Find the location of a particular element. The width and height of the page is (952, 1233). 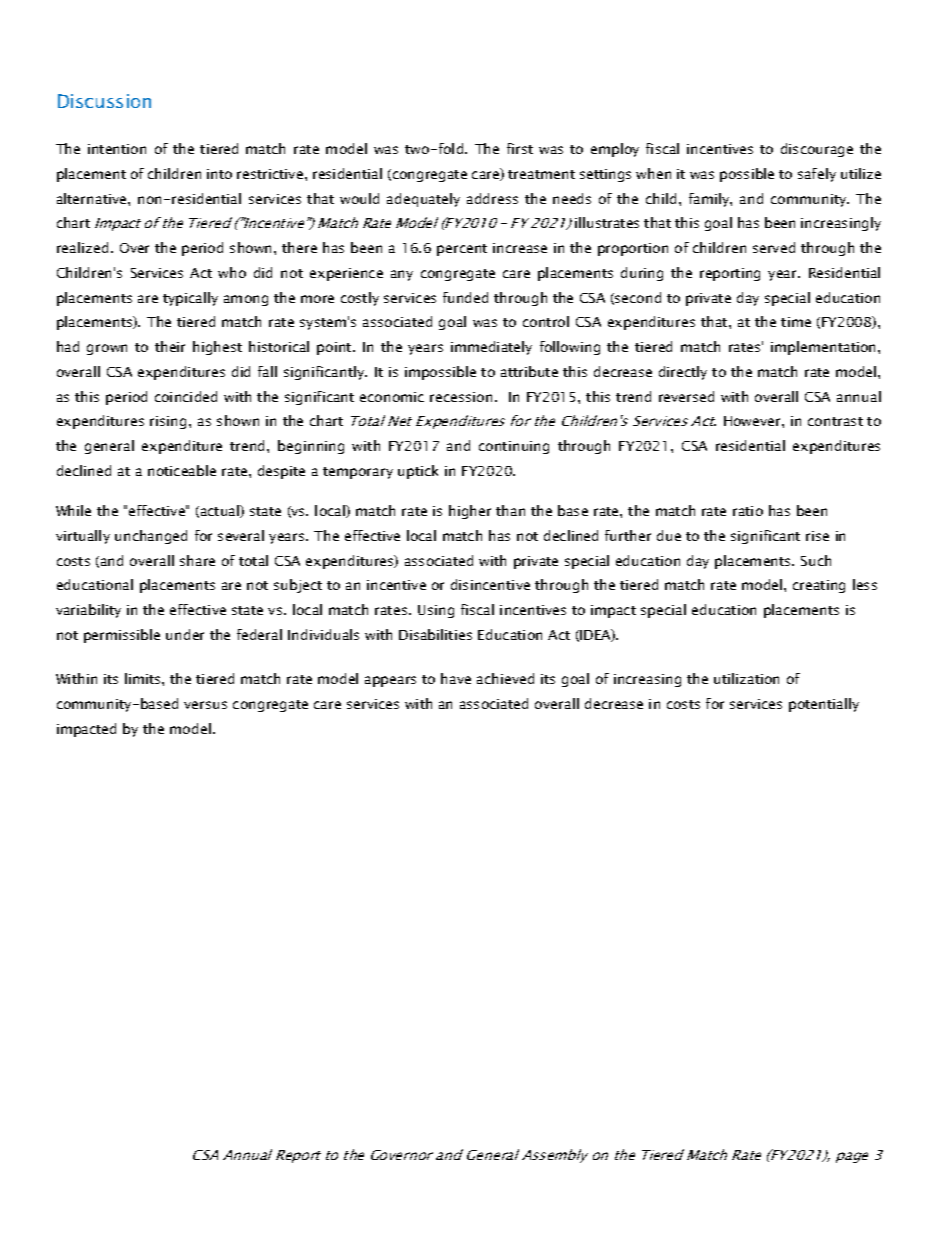

first is located at coordinates (520, 148).
